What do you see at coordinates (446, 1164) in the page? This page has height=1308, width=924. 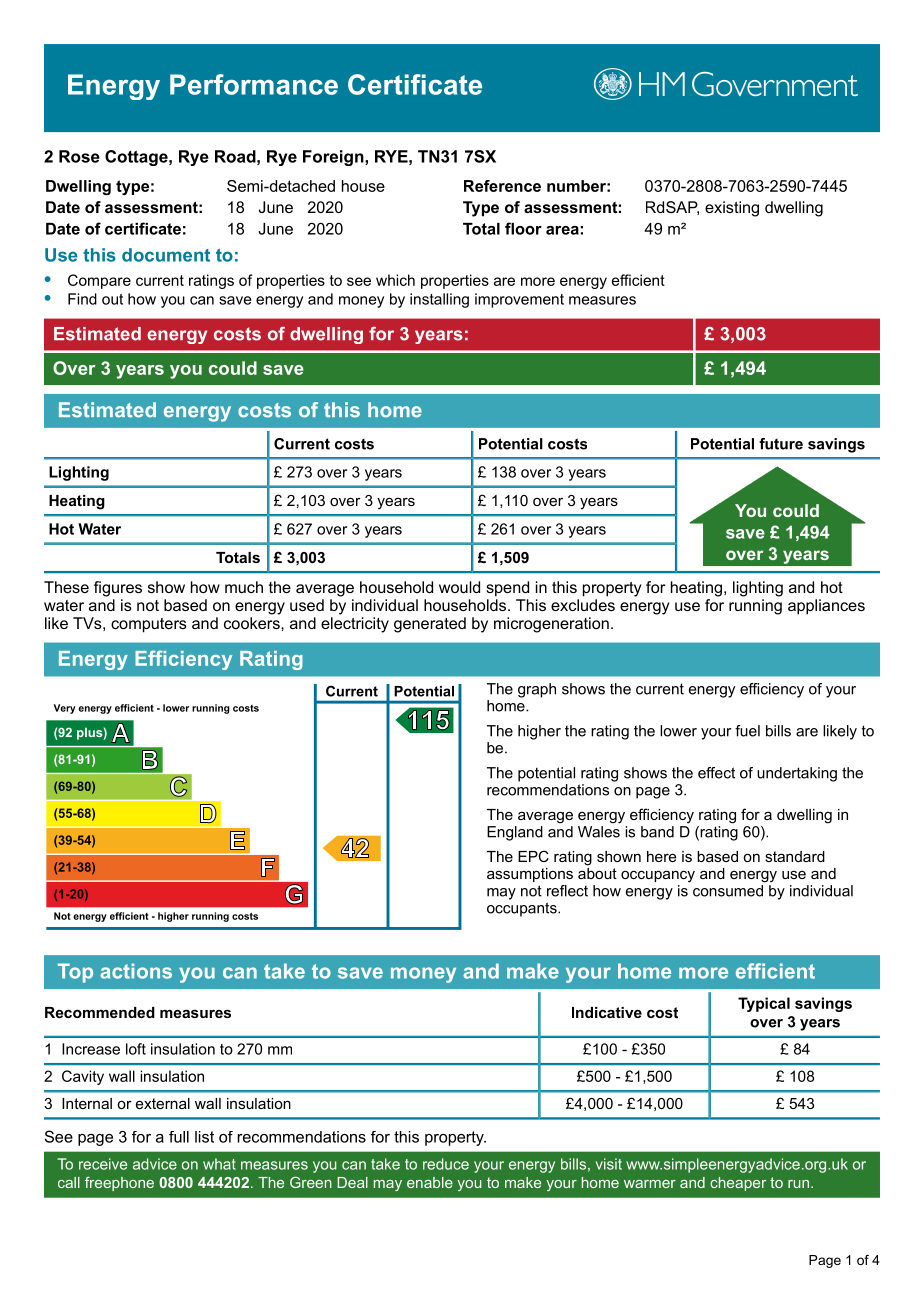 I see `reduce` at bounding box center [446, 1164].
